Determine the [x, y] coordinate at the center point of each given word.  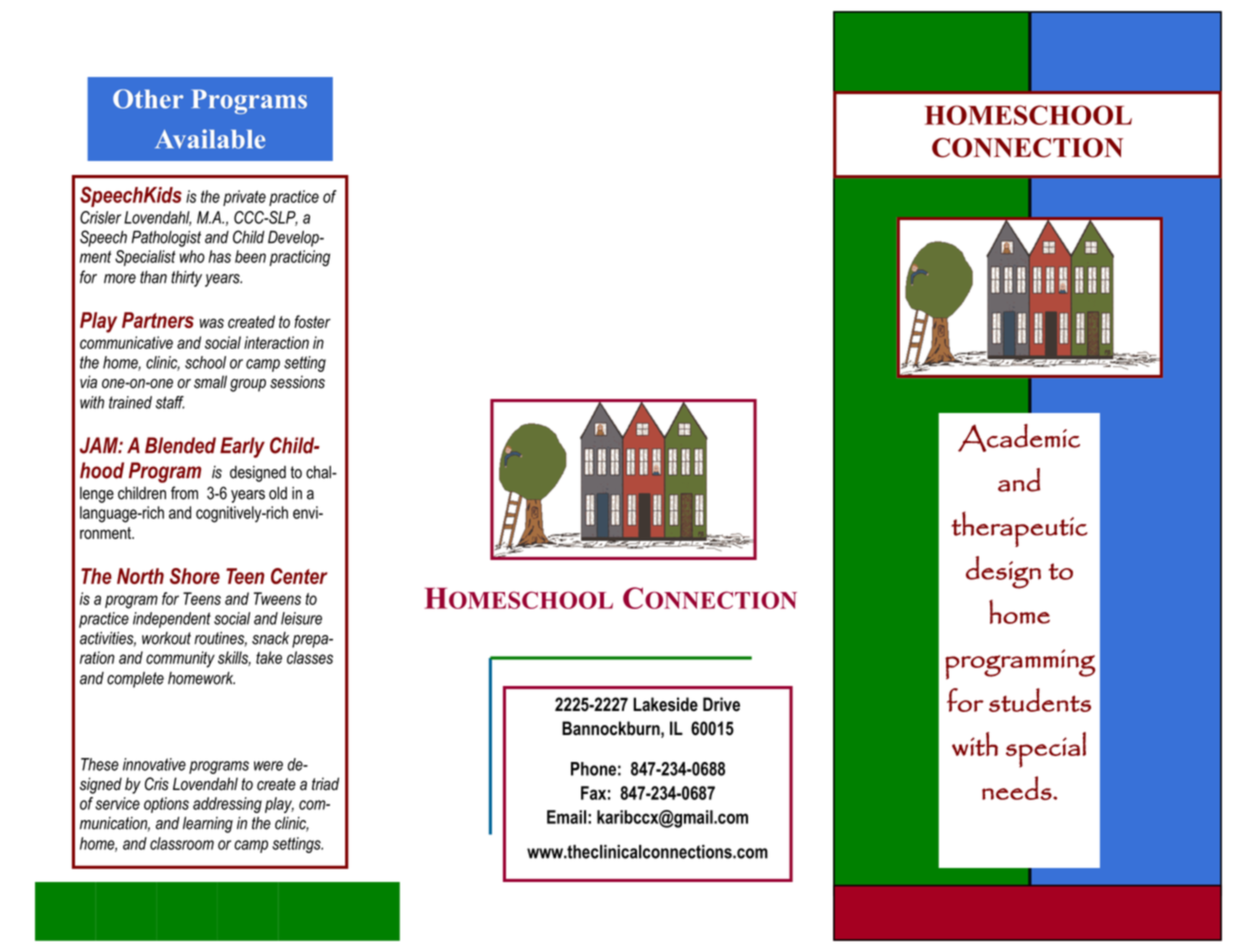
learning [208, 824]
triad [325, 784]
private [244, 198]
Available [210, 139]
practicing [299, 258]
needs [1018, 788]
